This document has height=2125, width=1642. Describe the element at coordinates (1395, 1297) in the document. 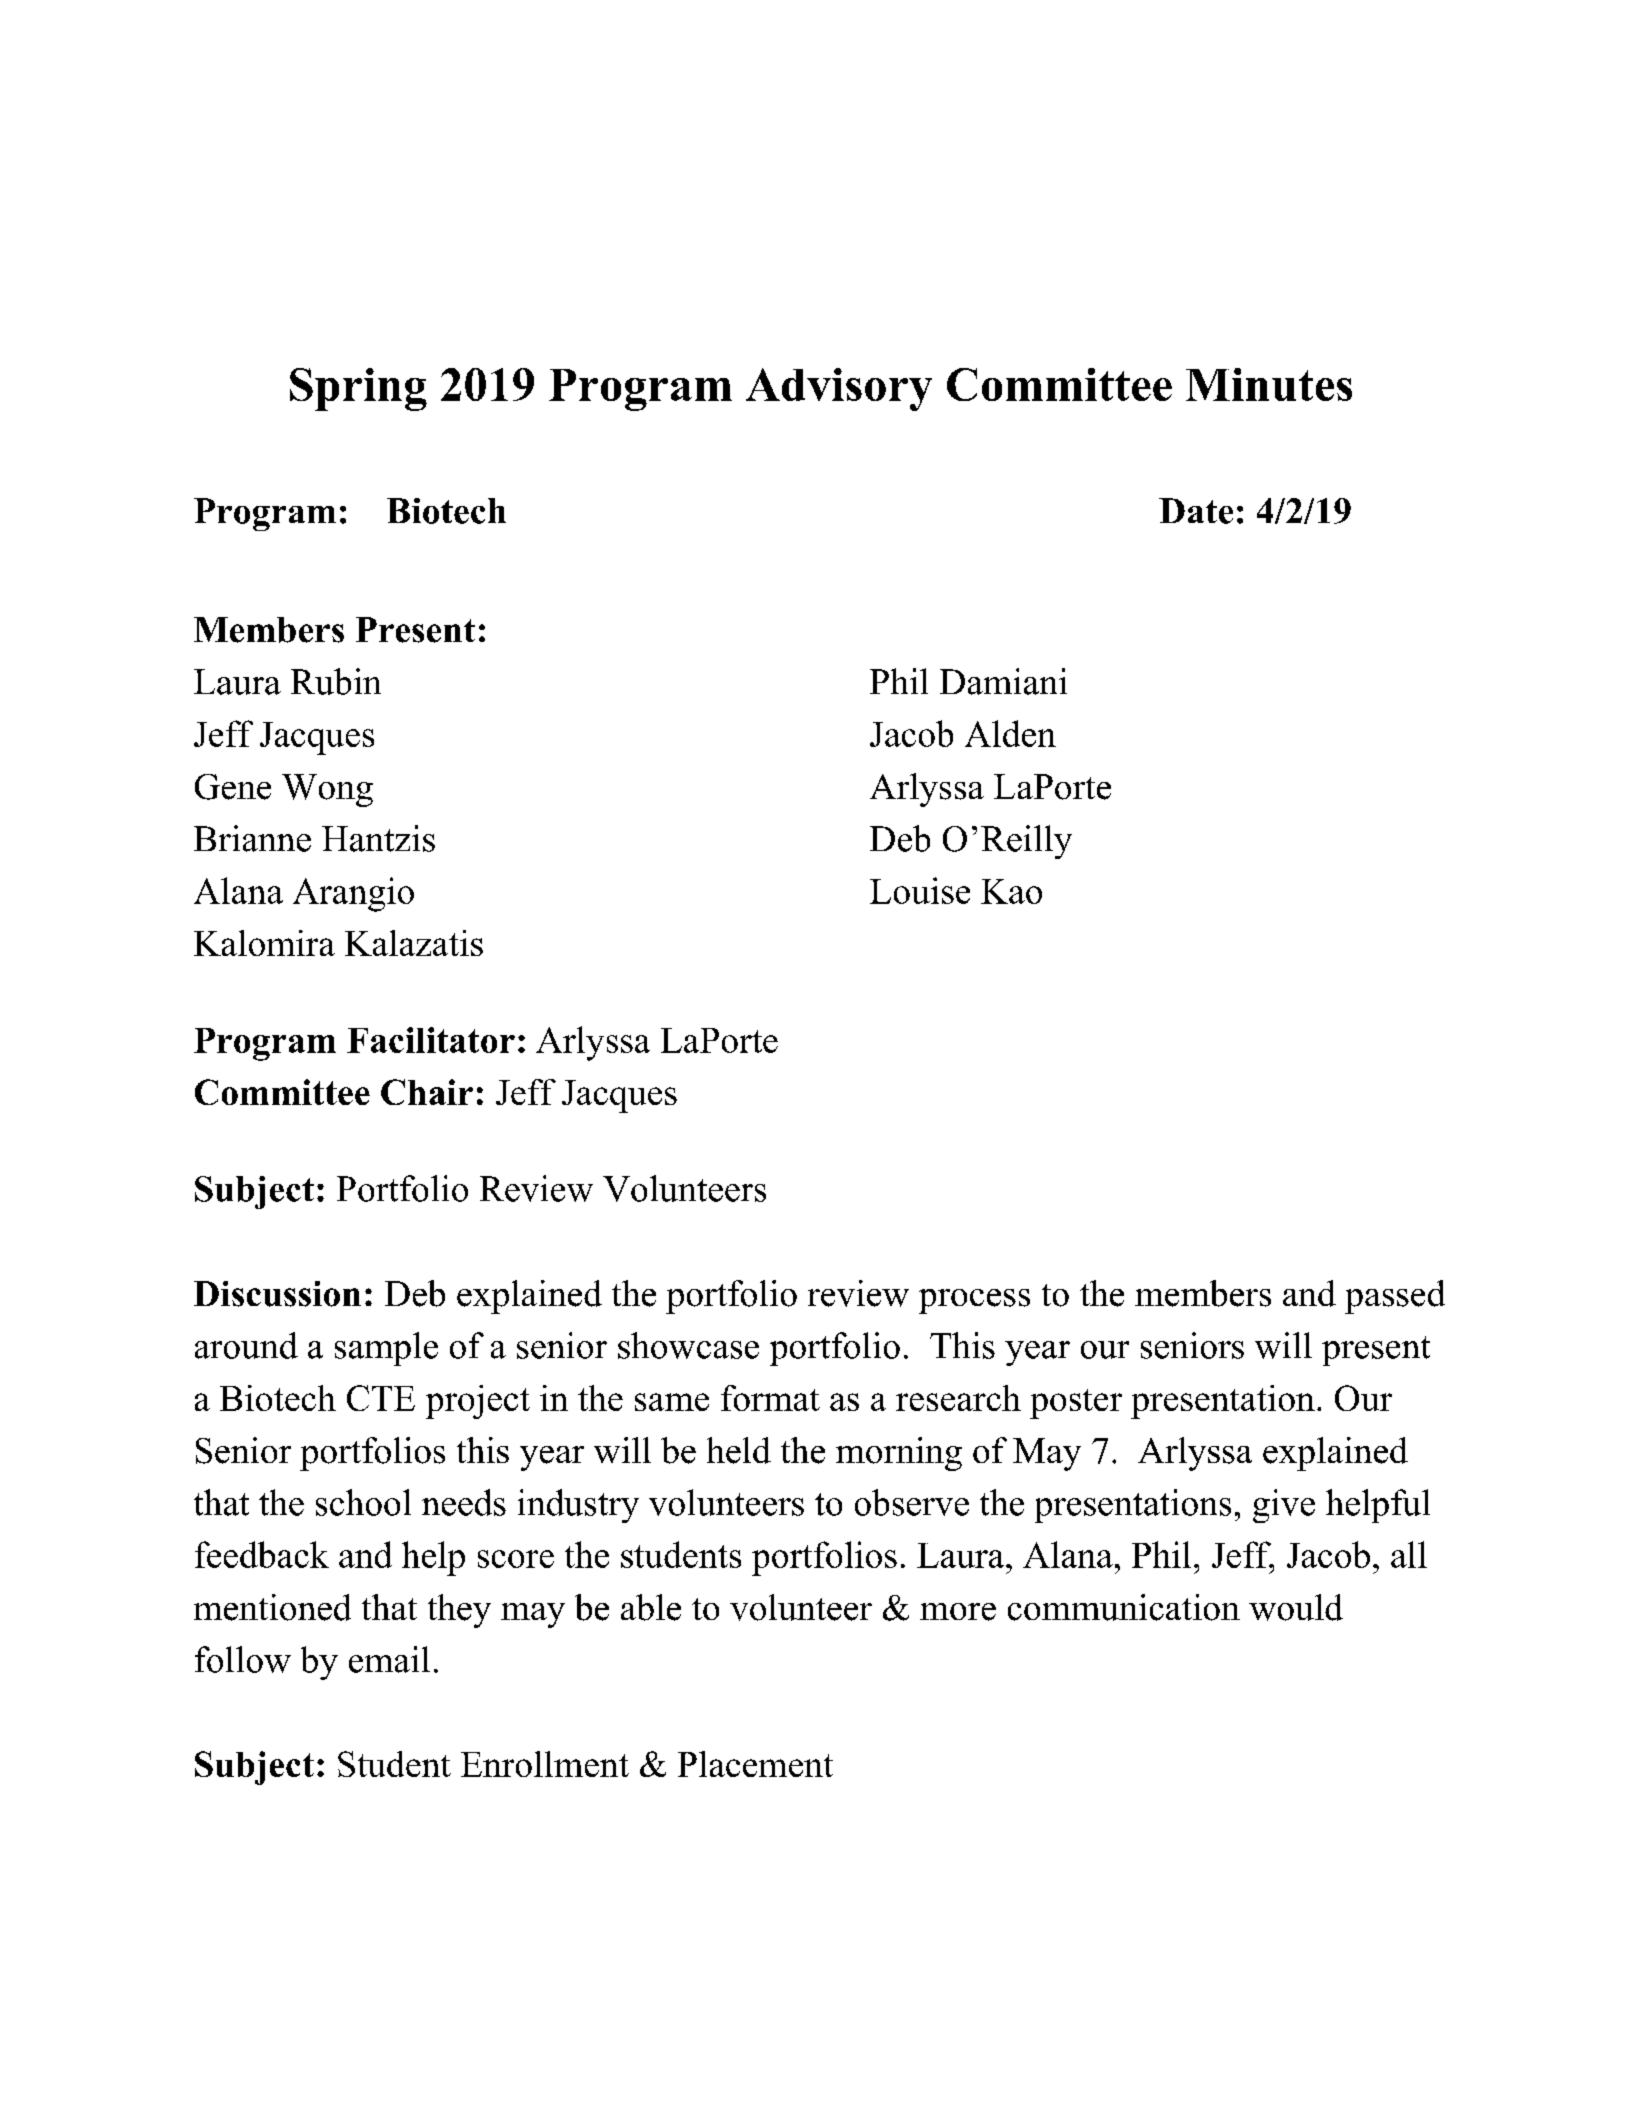

I see `passed` at that location.
